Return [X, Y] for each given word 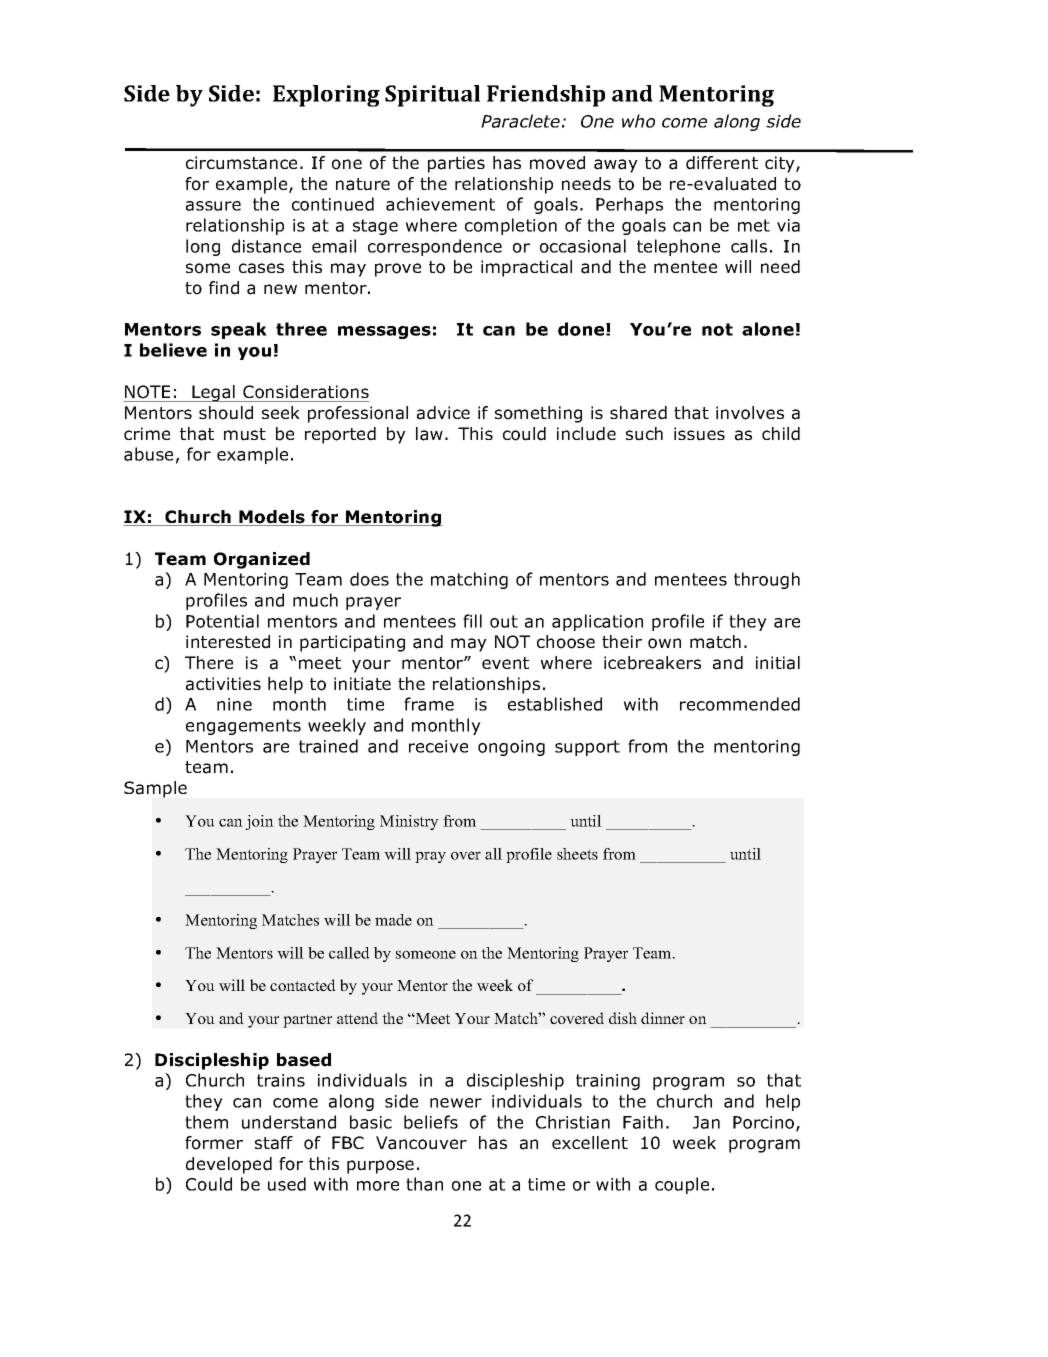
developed [229, 1165]
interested [228, 642]
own [664, 643]
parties [456, 164]
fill [472, 621]
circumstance [241, 163]
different [722, 163]
